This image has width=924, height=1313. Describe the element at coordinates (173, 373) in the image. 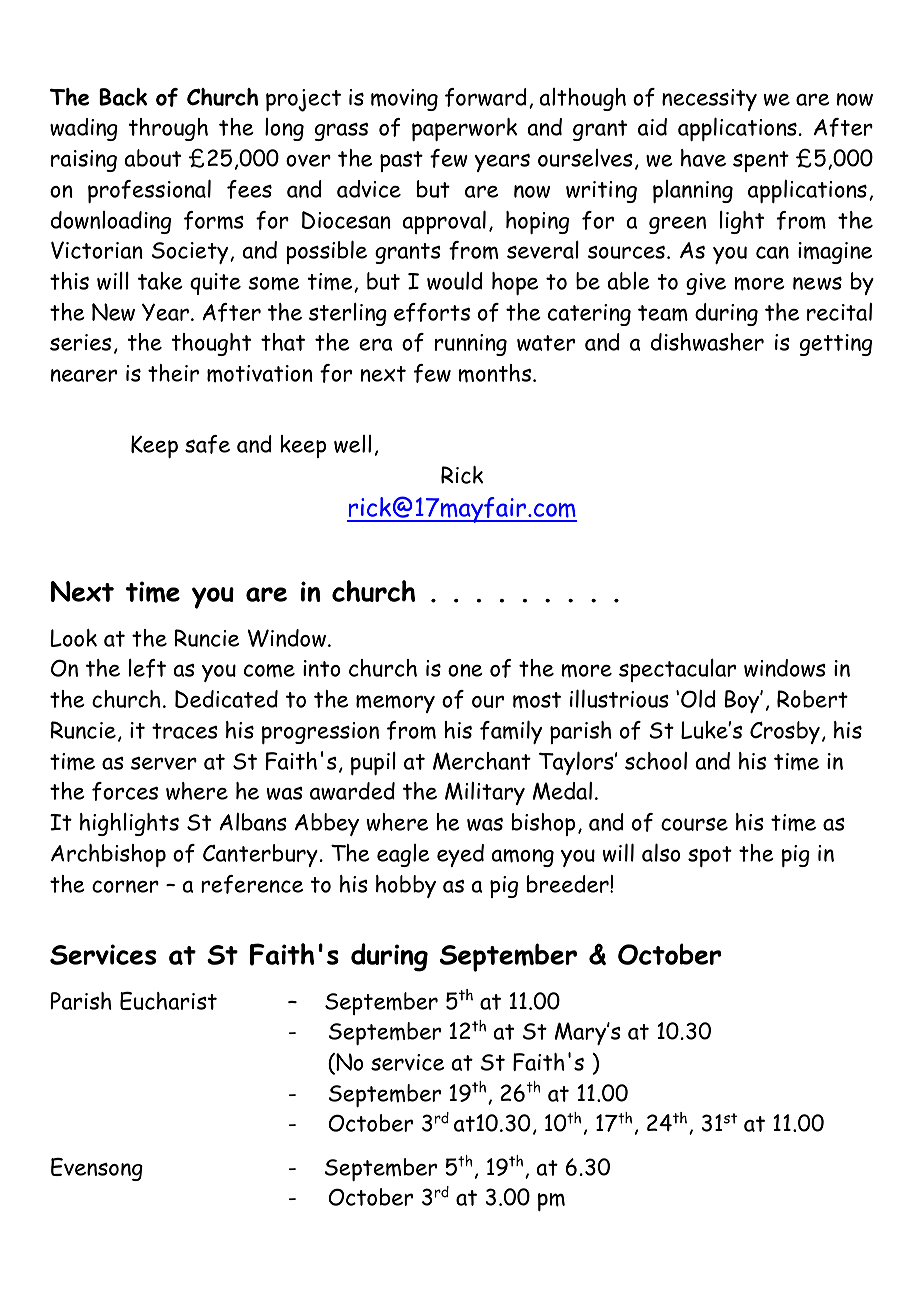

I see `their` at that location.
